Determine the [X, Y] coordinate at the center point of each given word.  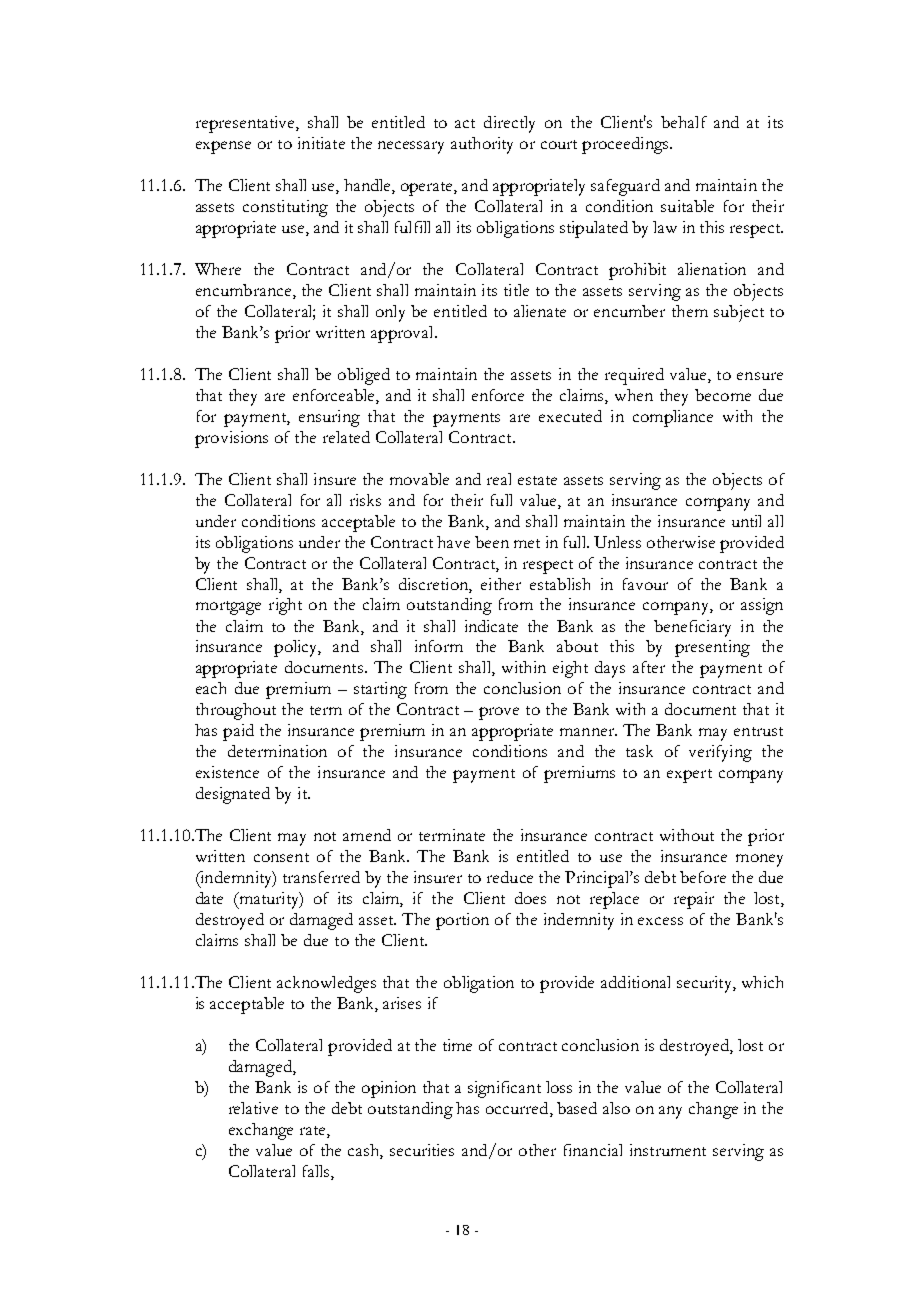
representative [246, 124]
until [746, 521]
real [499, 479]
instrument [668, 1150]
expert [689, 776]
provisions [231, 439]
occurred [518, 1109]
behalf [684, 122]
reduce [510, 877]
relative [253, 1108]
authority [482, 145]
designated [233, 795]
